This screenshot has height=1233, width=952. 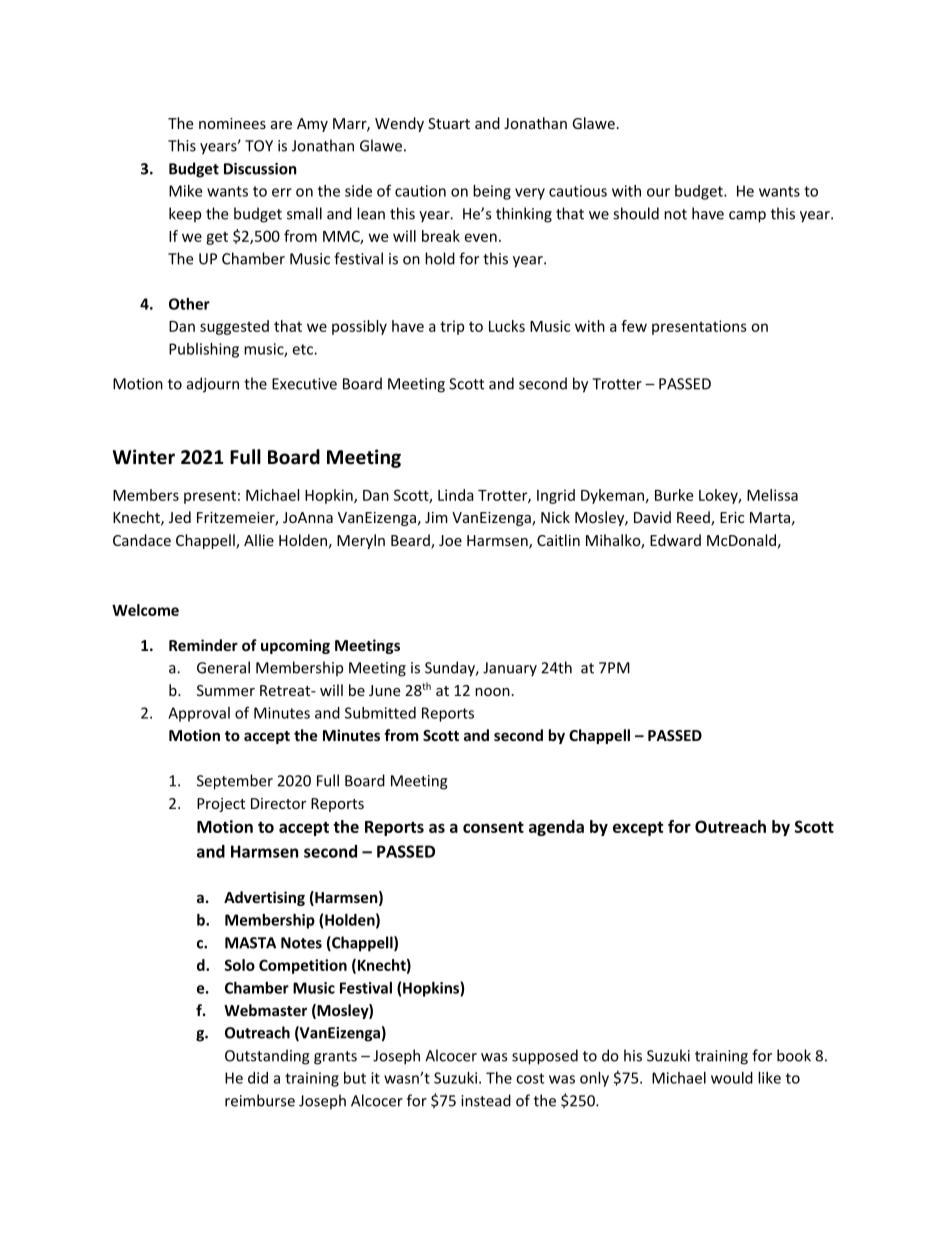 What do you see at coordinates (258, 1078) in the screenshot?
I see `did` at bounding box center [258, 1078].
